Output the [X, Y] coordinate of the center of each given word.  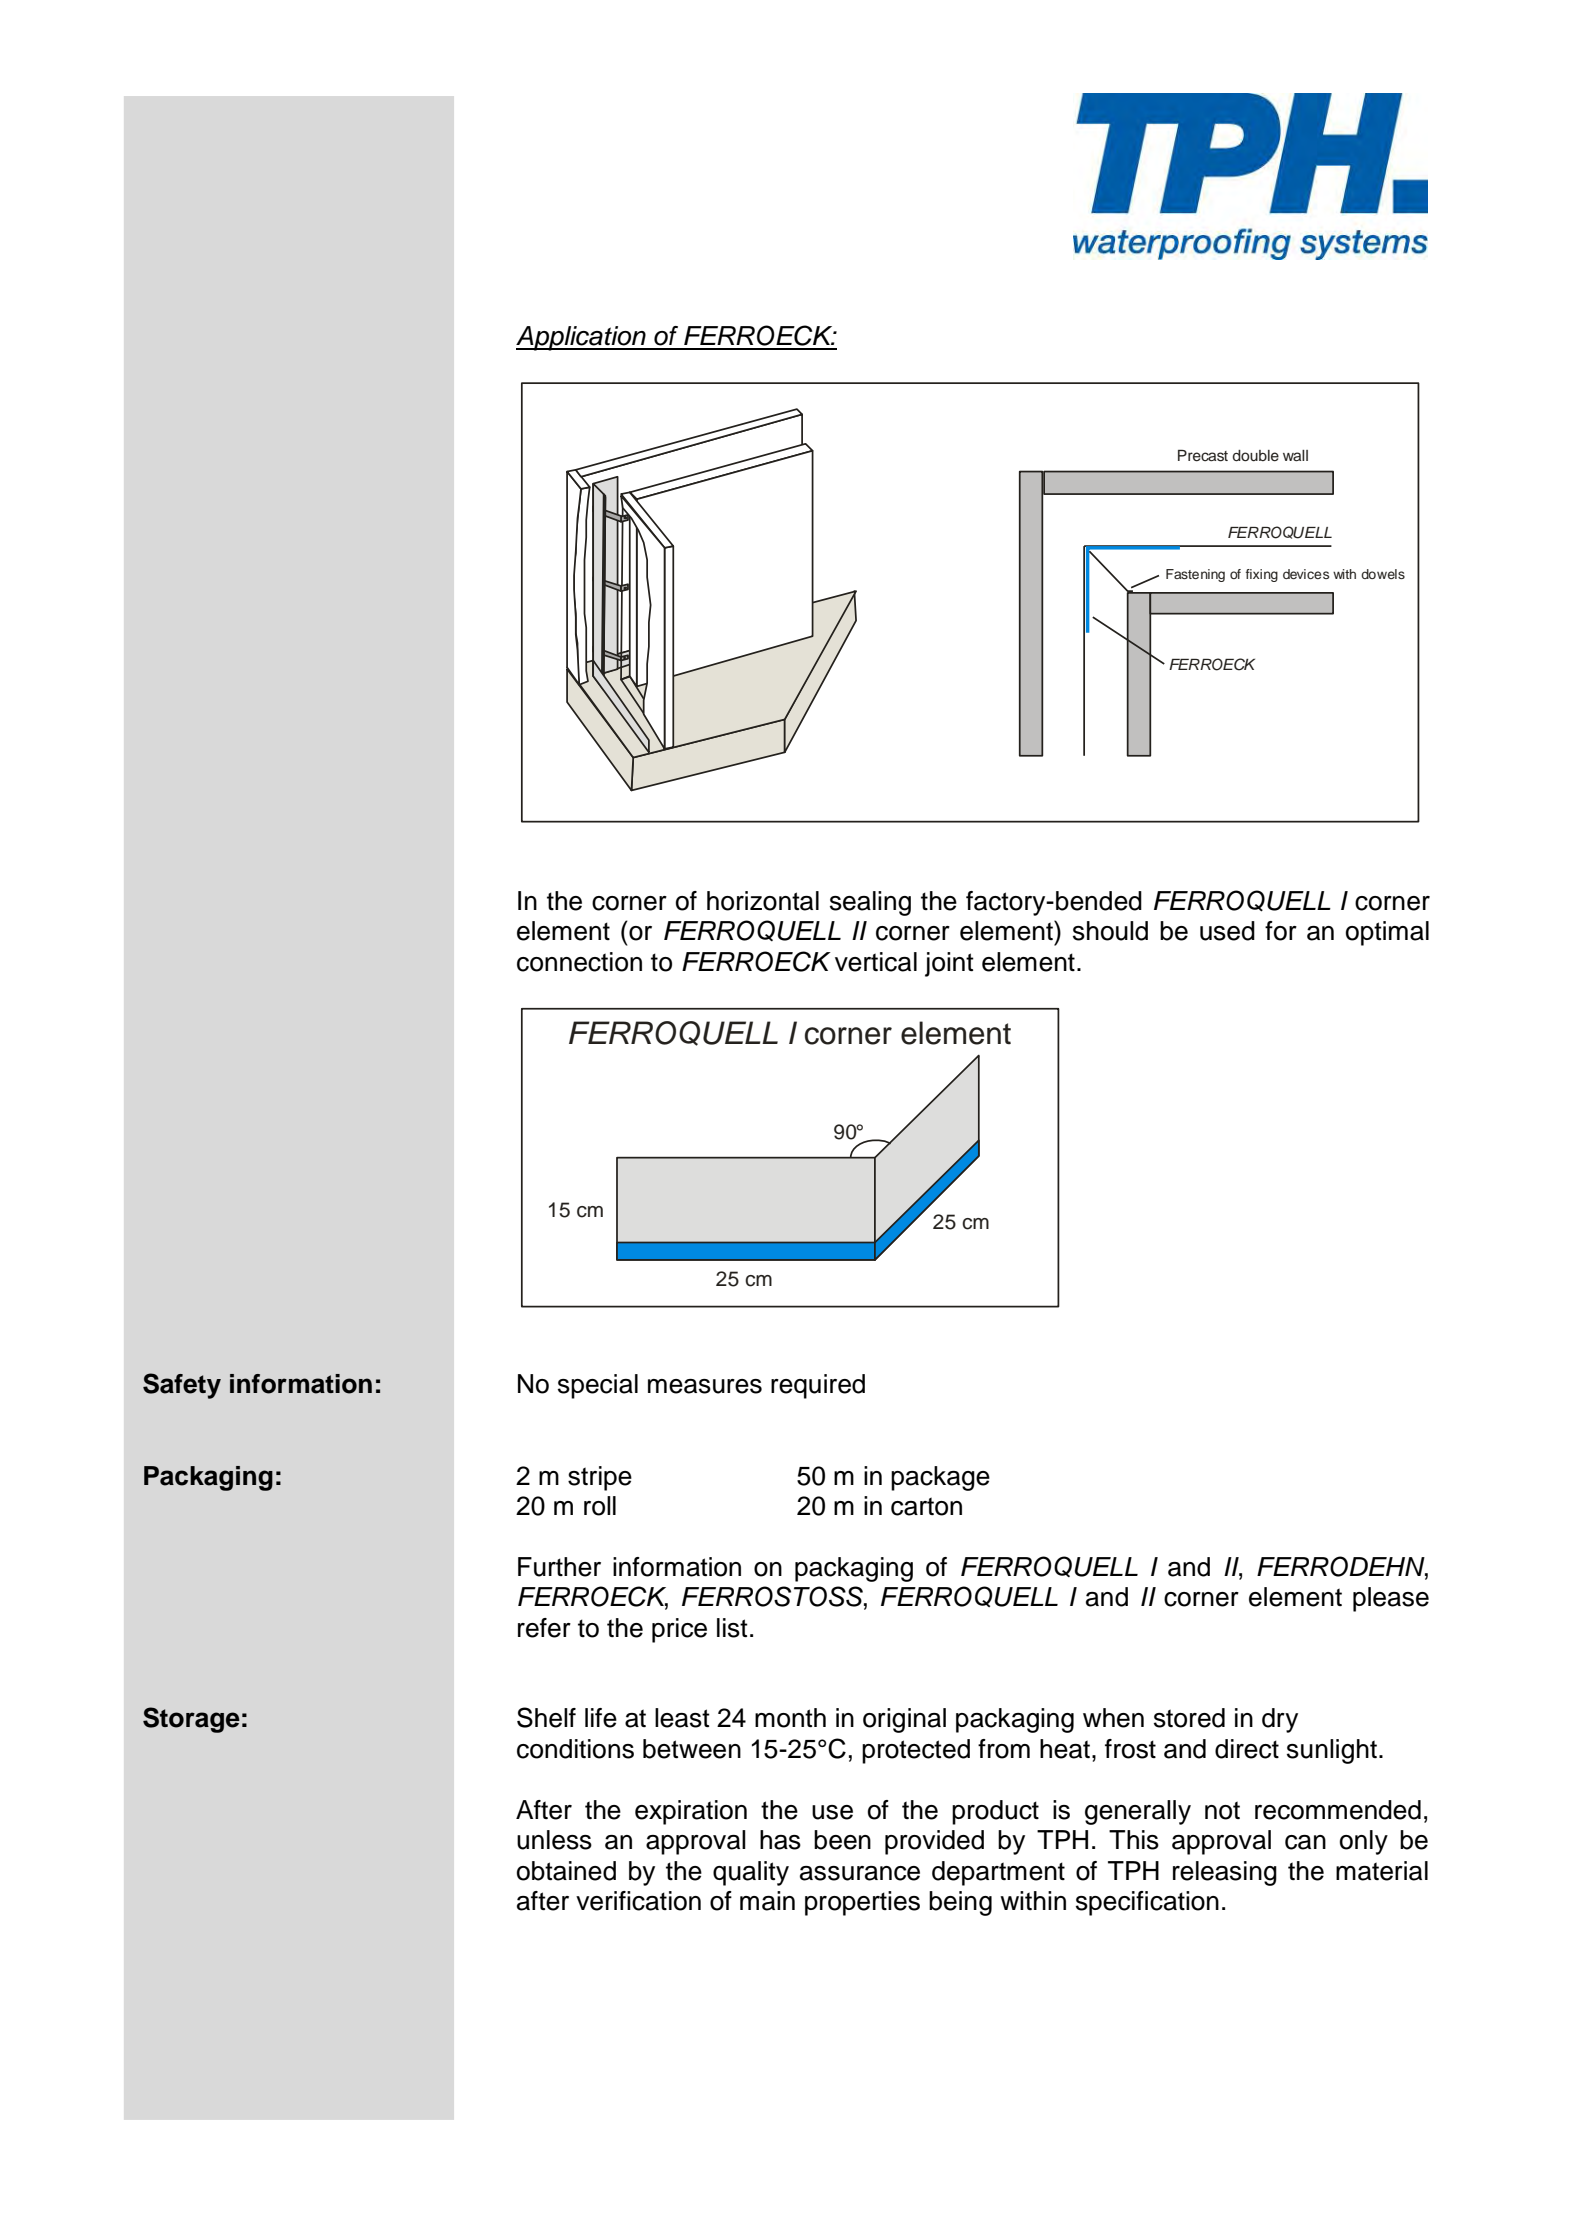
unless [554, 1840]
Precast [1203, 455]
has [780, 1840]
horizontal [763, 901]
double [1256, 456]
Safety [182, 1386]
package [940, 1478]
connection [579, 962]
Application [582, 338]
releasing [1225, 1873]
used [1227, 931]
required [818, 1386]
